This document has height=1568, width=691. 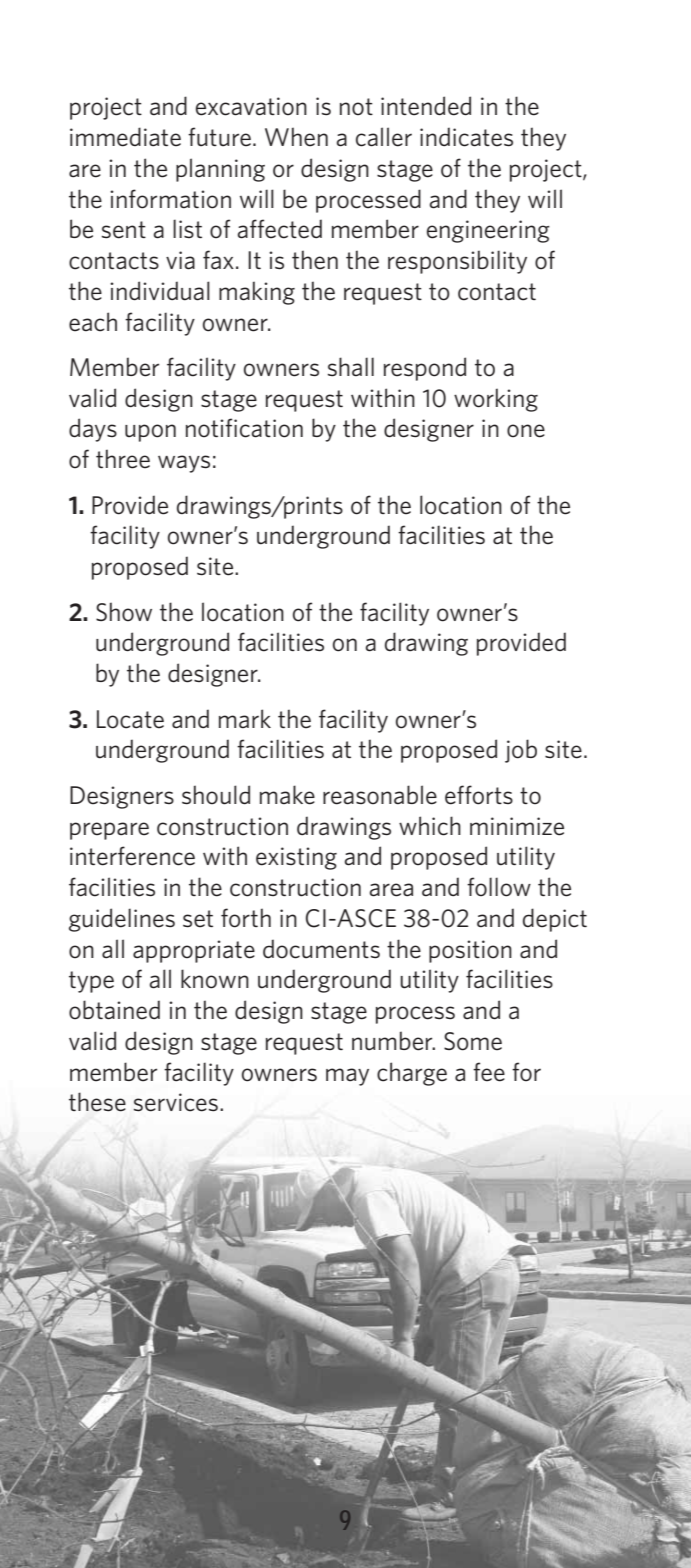 I want to click on job, so click(x=521, y=751).
